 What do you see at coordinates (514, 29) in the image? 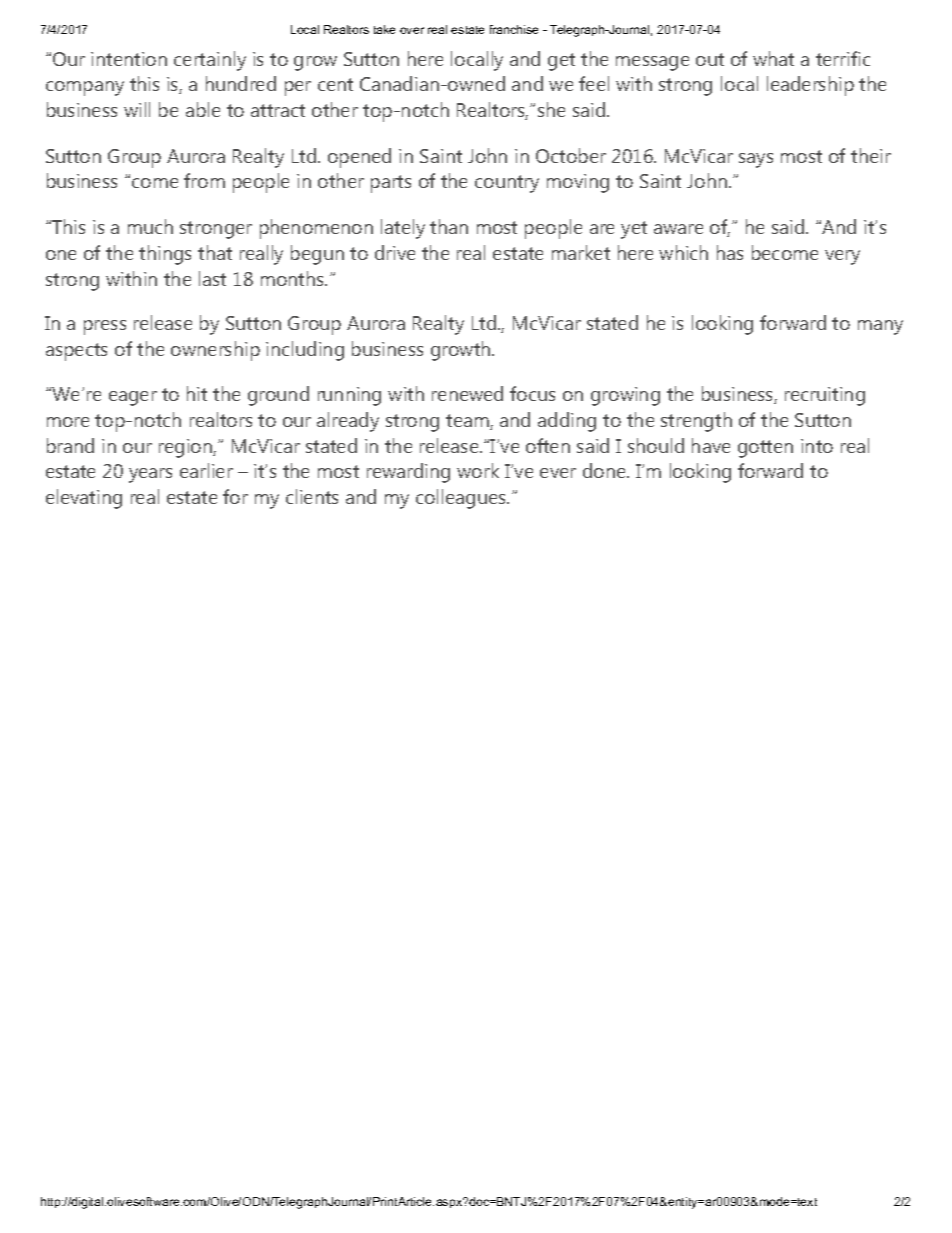
I see `franchise` at bounding box center [514, 29].
